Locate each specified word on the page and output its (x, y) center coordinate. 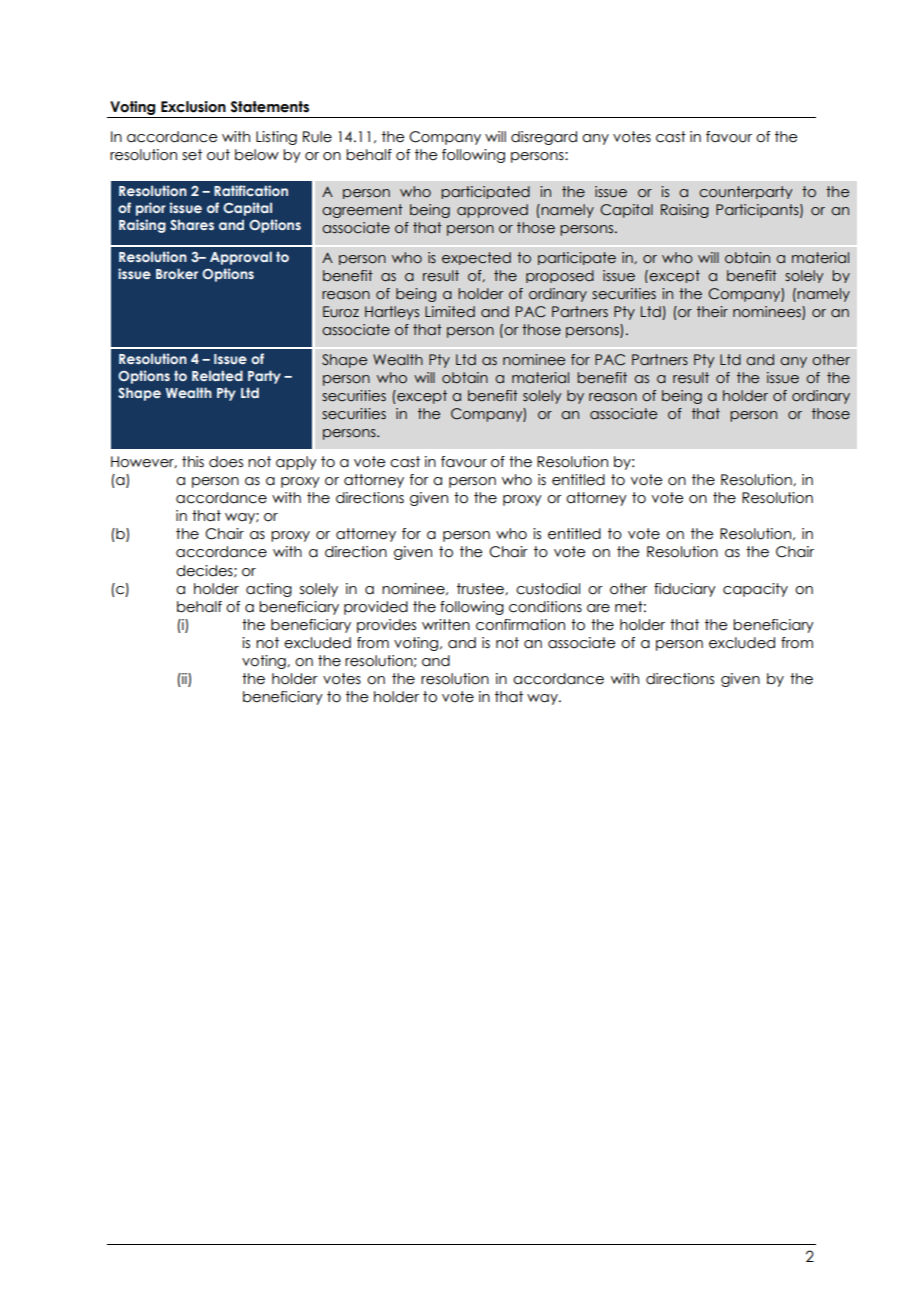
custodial (548, 589)
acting (269, 590)
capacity (755, 590)
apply (296, 463)
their (712, 311)
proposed (560, 276)
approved (492, 211)
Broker (177, 273)
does (226, 462)
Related (217, 375)
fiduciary (685, 590)
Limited (450, 312)
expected (476, 258)
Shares (192, 224)
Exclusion (193, 107)
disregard (544, 138)
